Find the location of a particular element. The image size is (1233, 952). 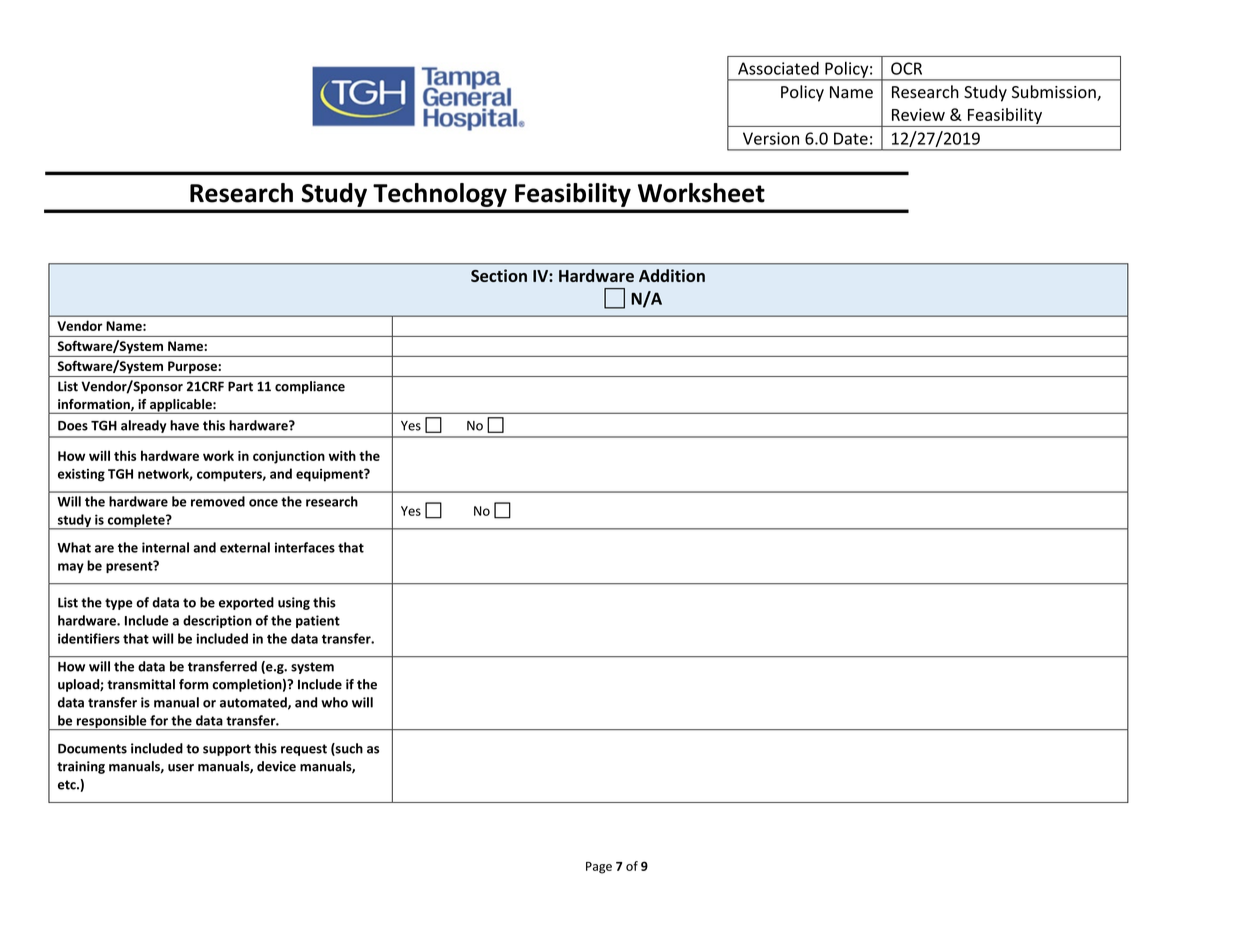

Associated is located at coordinates (778, 68).
